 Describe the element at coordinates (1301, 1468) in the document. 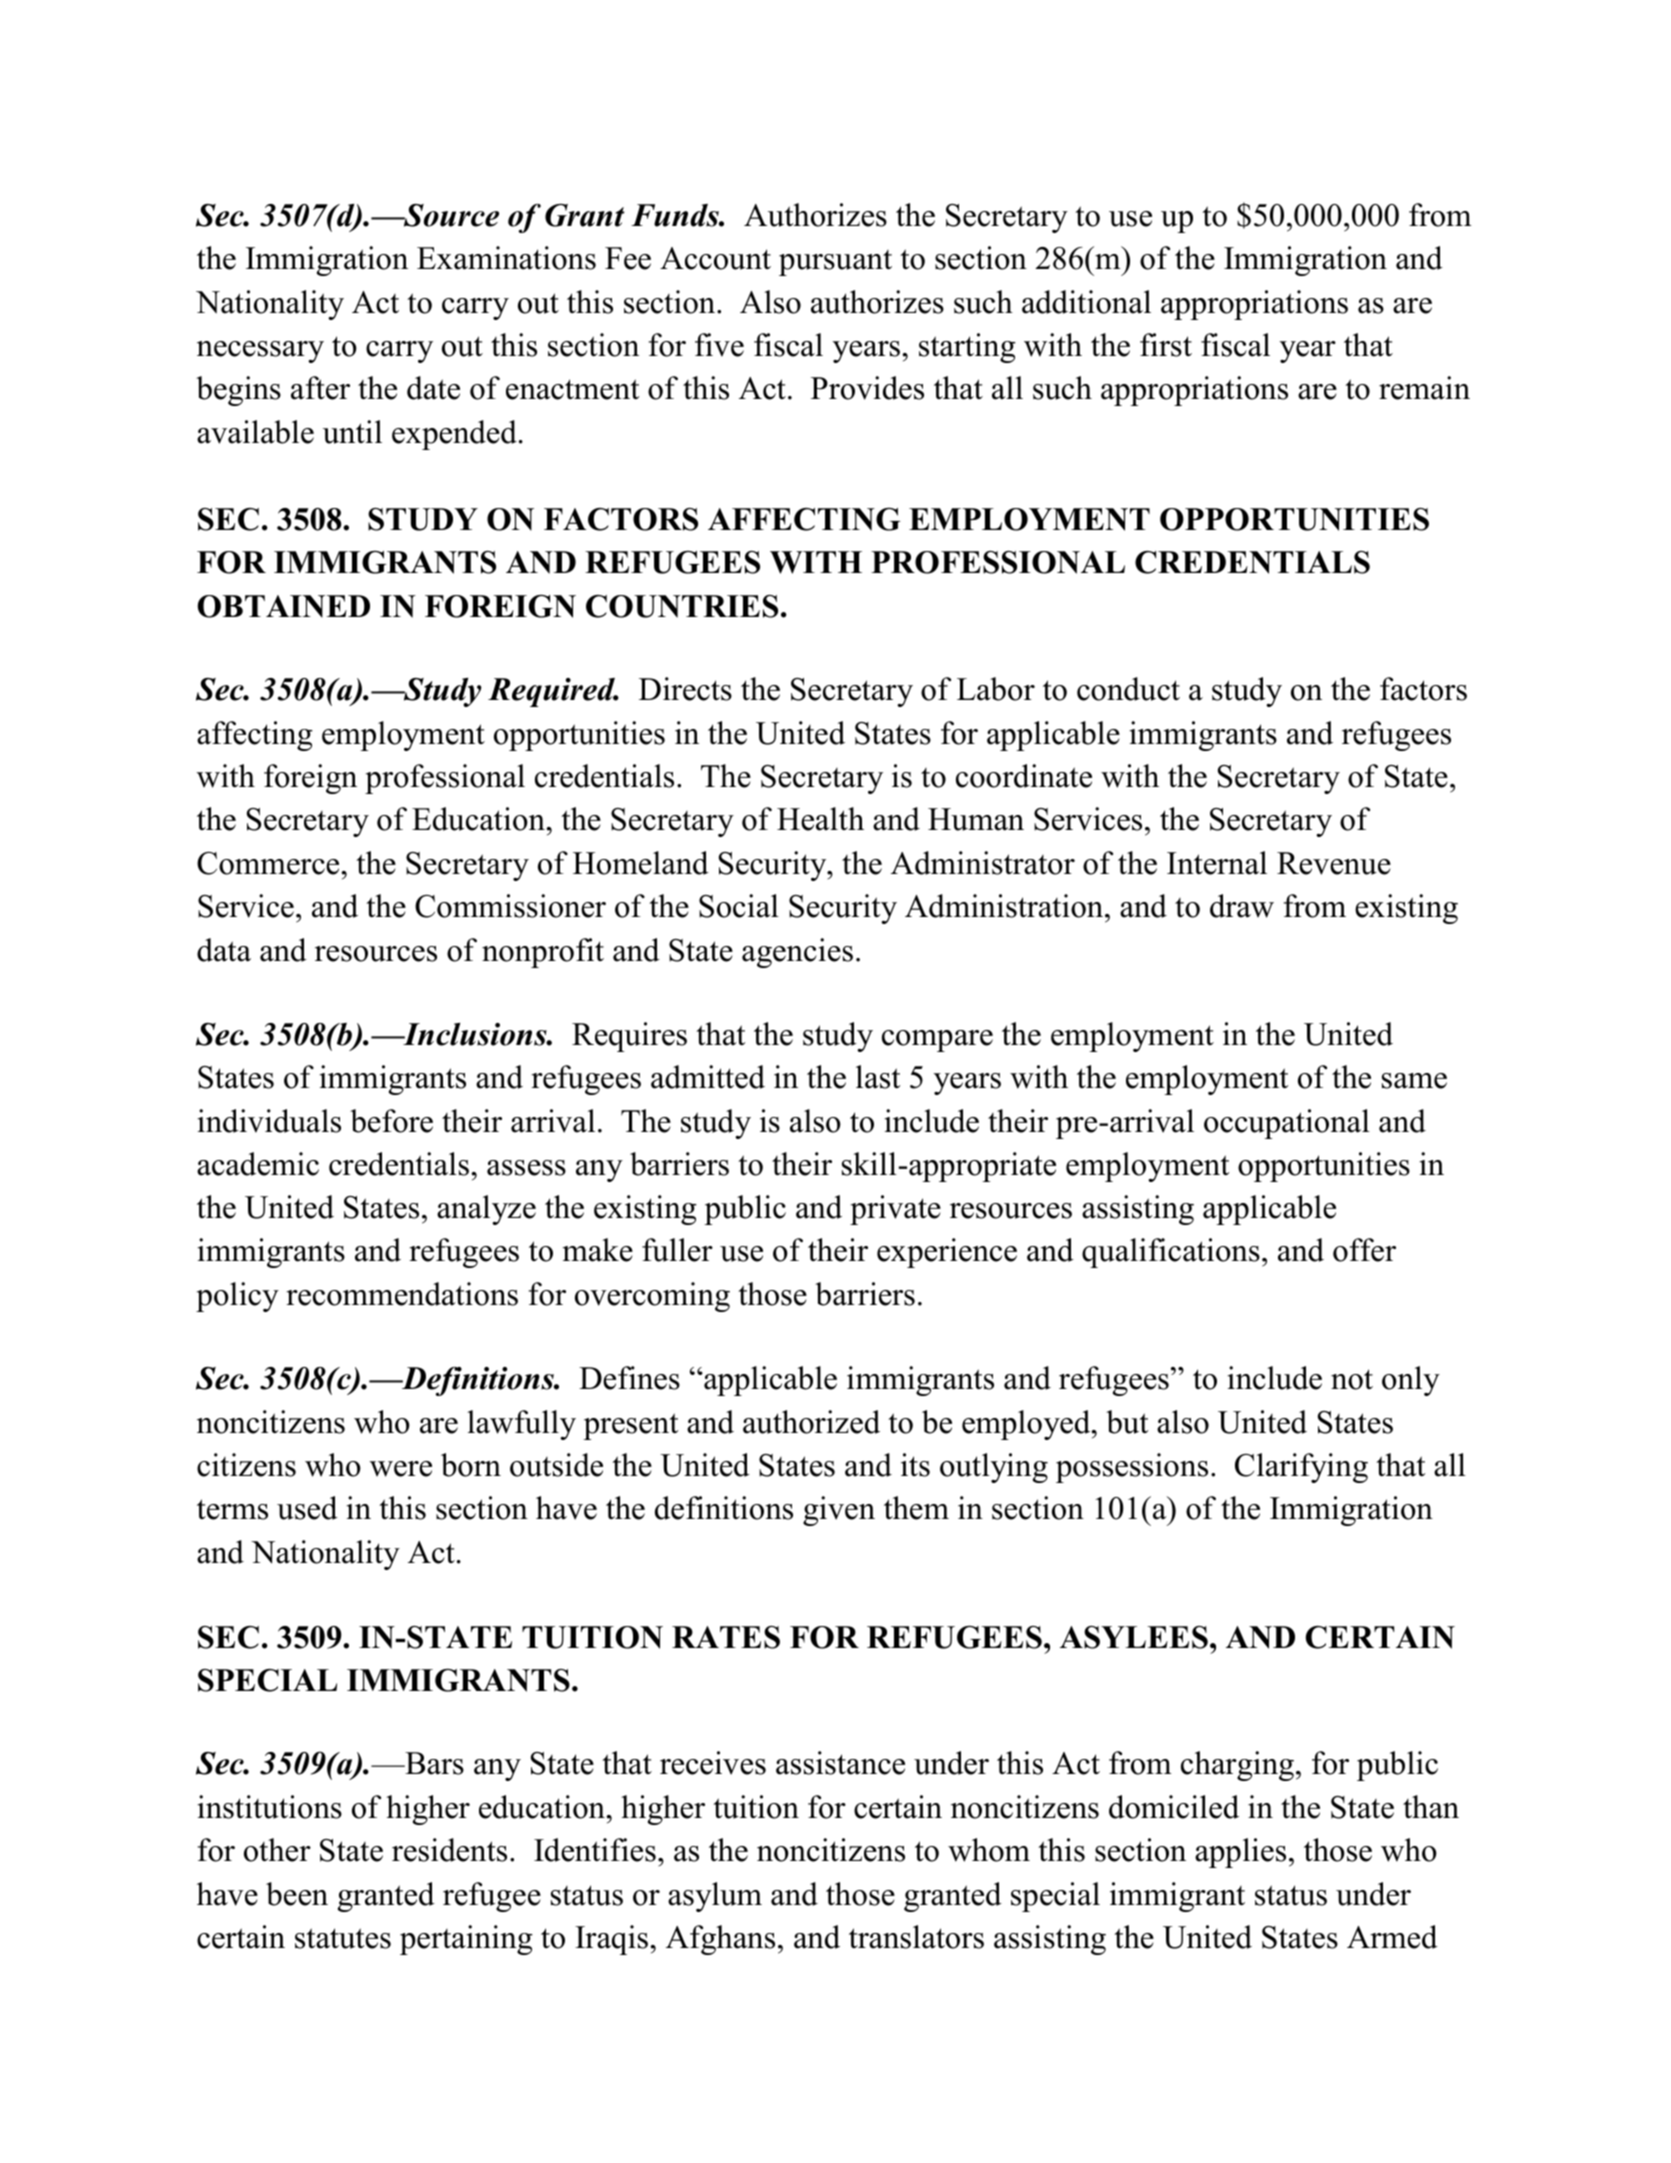

I see `Clarifying` at that location.
